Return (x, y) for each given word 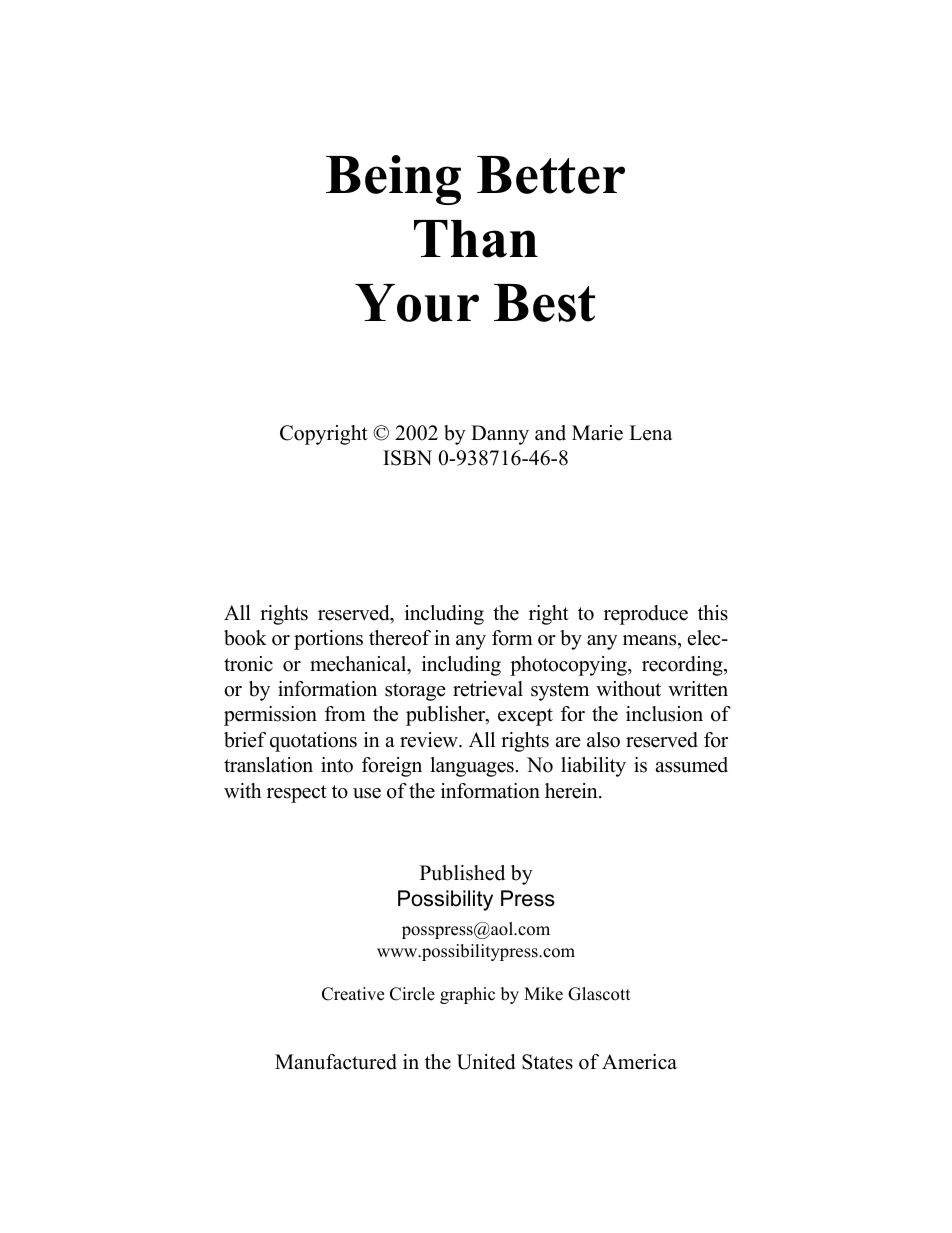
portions (328, 640)
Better (551, 175)
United (486, 1062)
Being (393, 180)
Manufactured (336, 1062)
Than (476, 239)
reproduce (646, 615)
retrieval (488, 689)
